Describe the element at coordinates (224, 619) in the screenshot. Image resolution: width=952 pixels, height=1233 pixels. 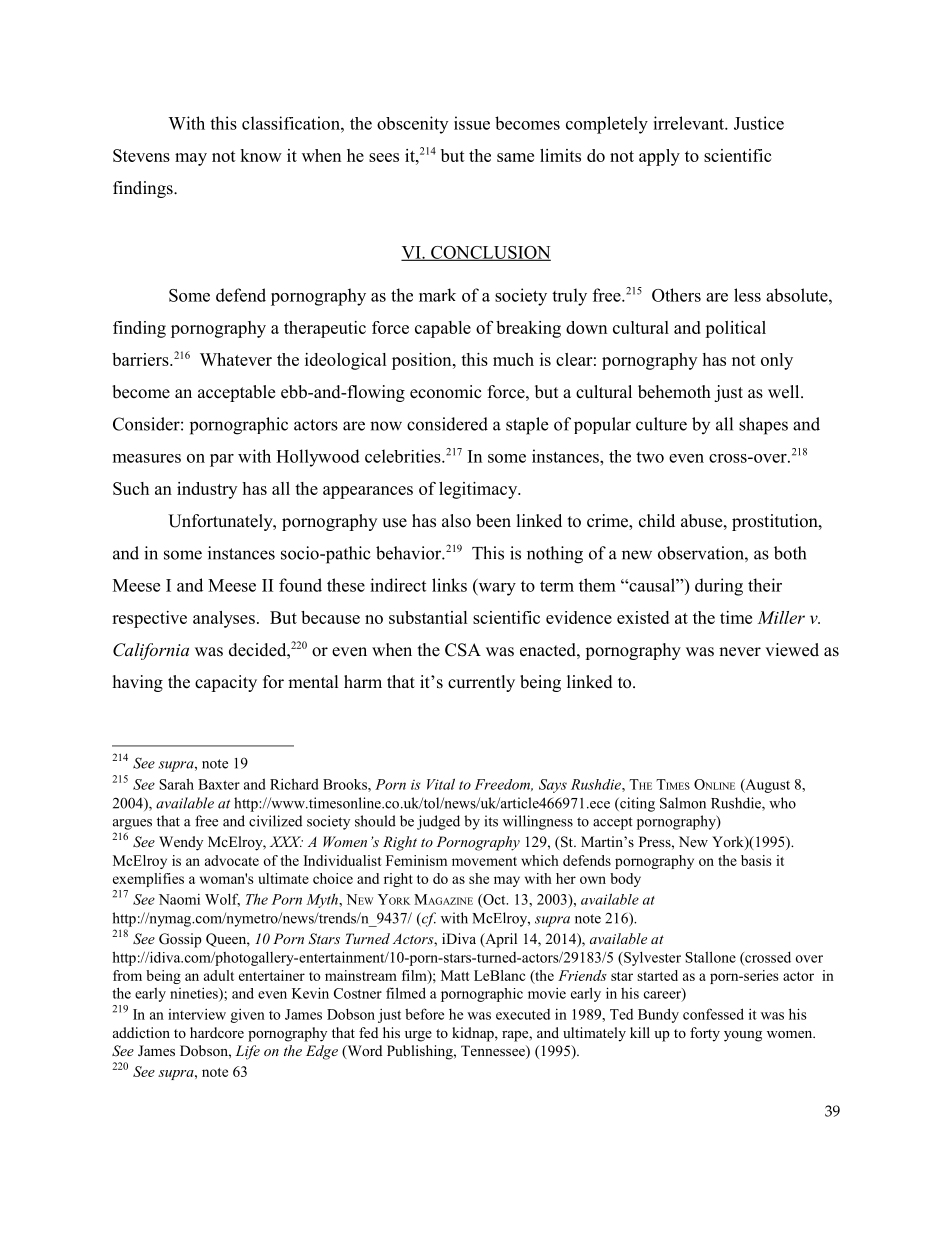
I see `analyses` at that location.
